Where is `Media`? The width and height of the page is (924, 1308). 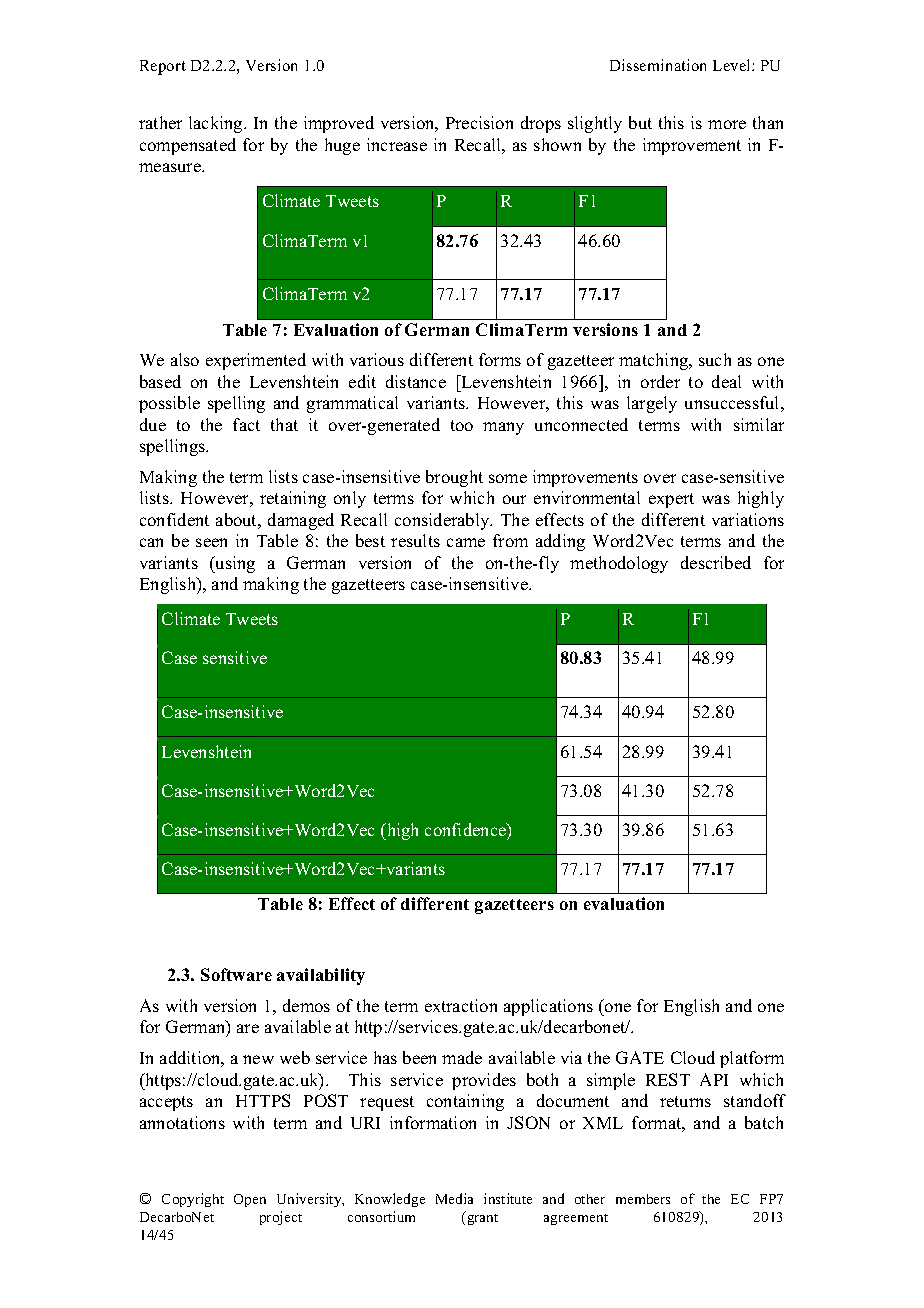 Media is located at coordinates (454, 1198).
